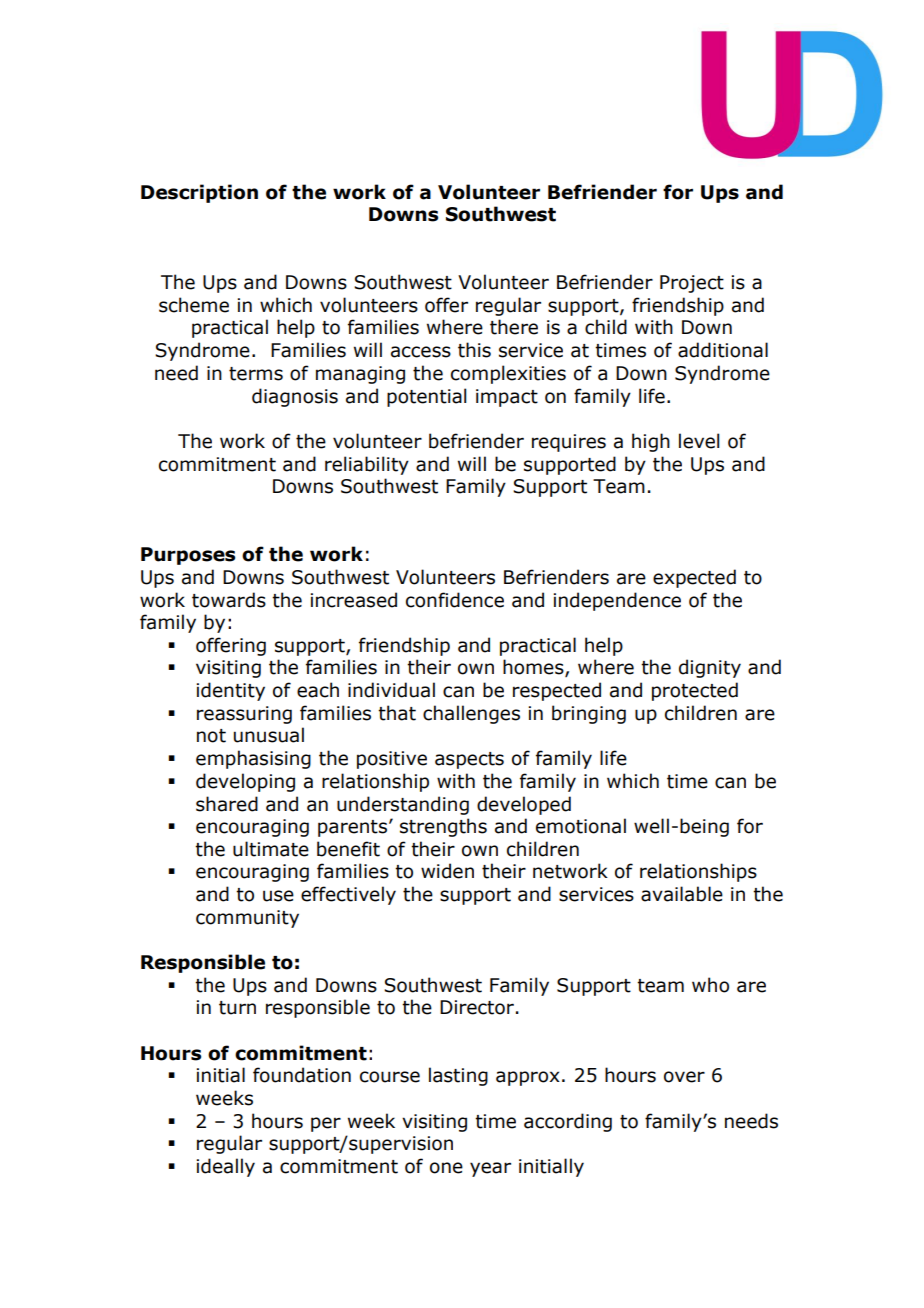 Image resolution: width=924 pixels, height=1308 pixels. I want to click on Project, so click(692, 284).
